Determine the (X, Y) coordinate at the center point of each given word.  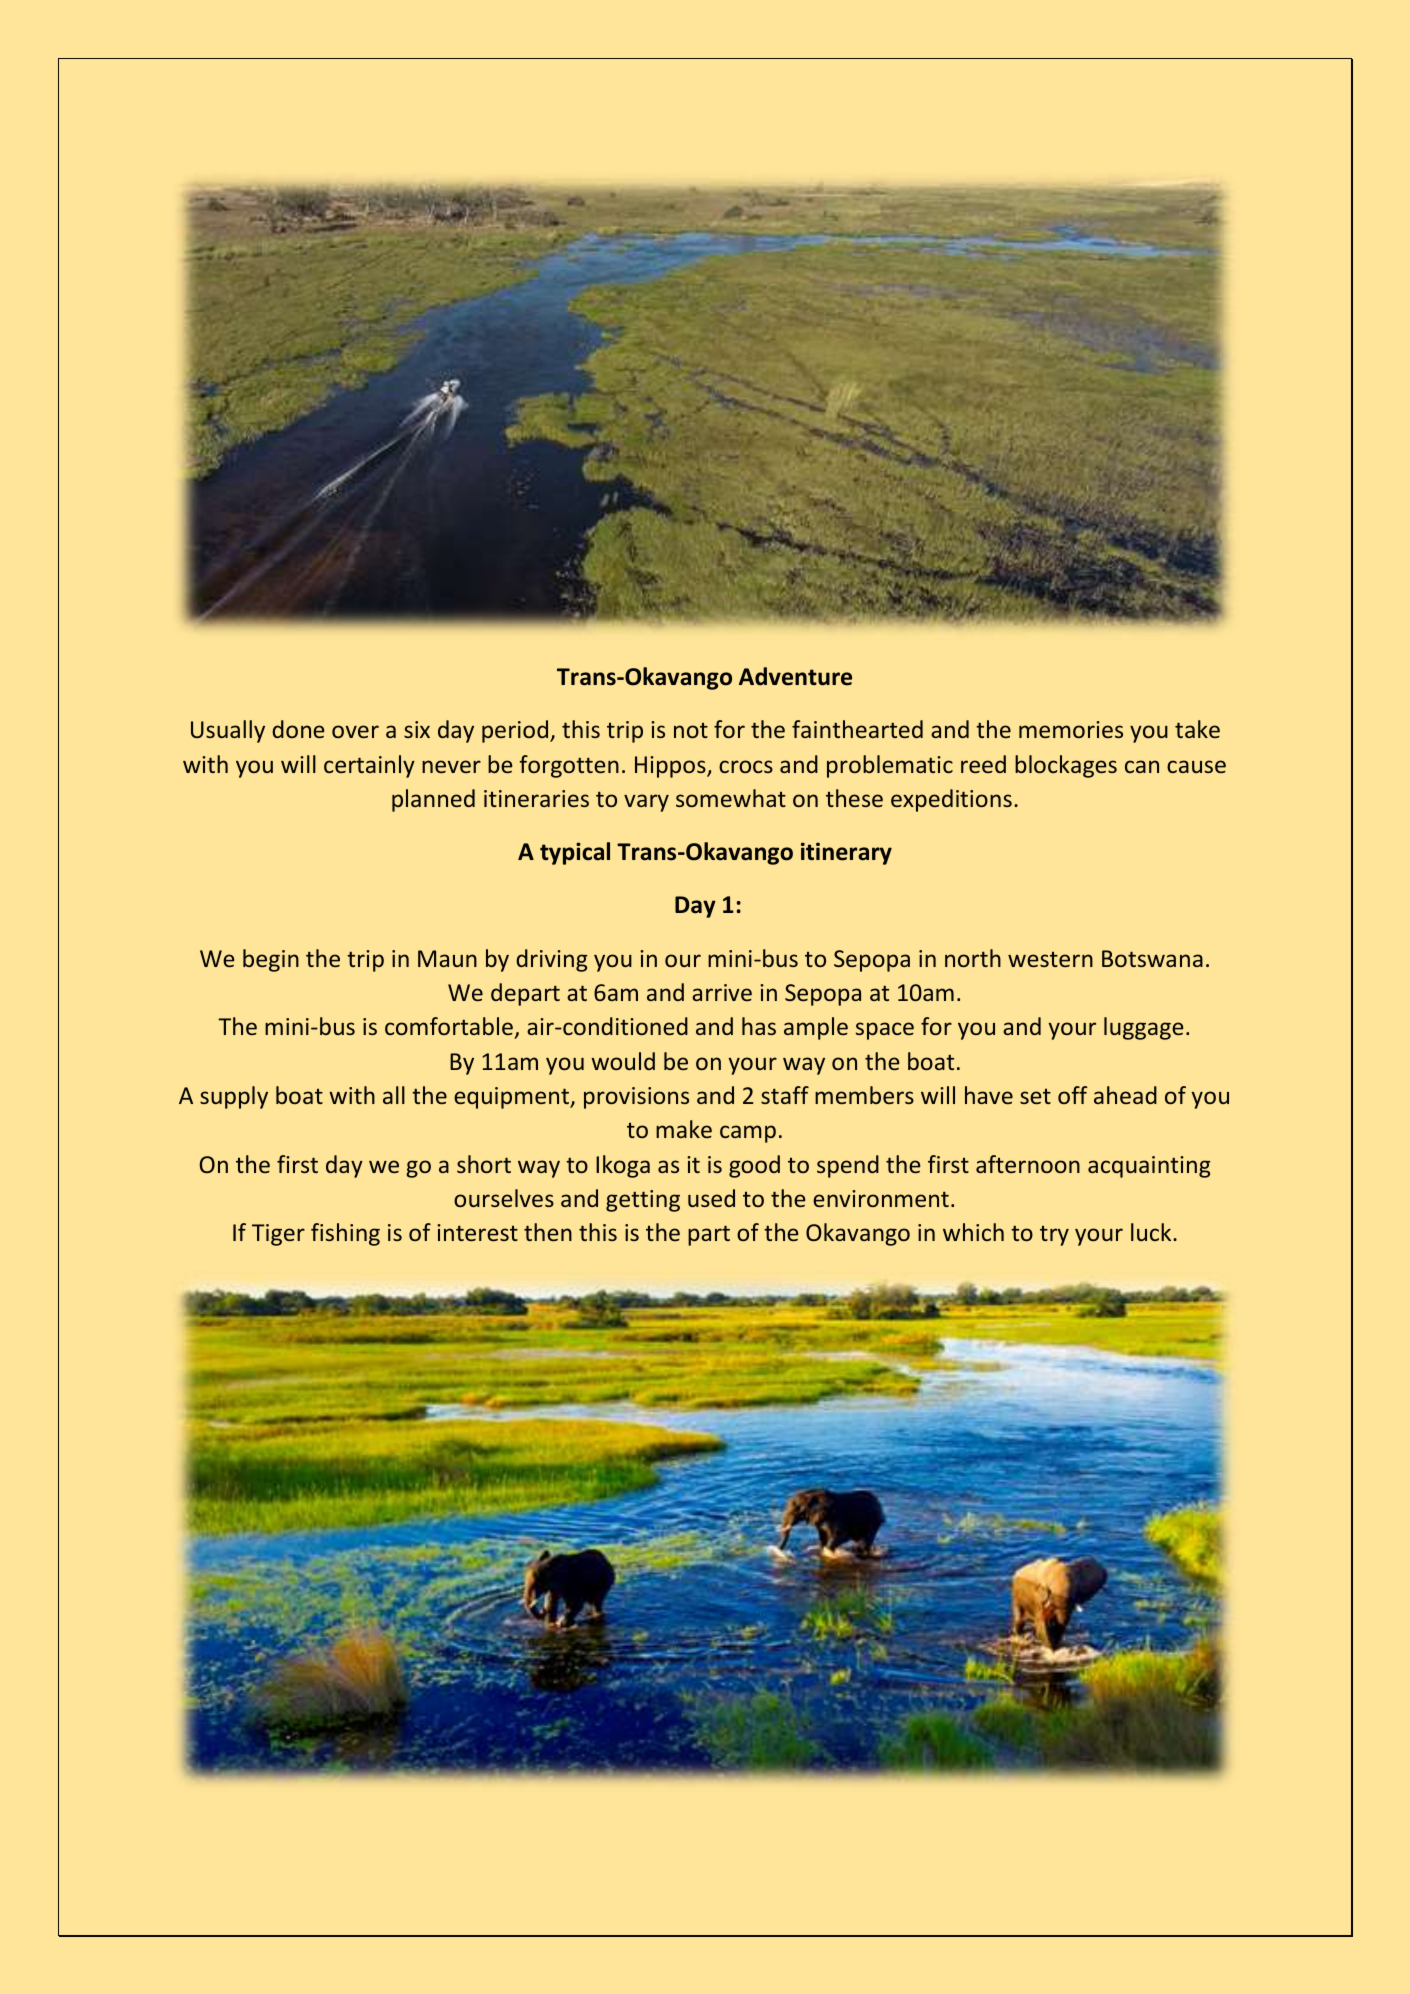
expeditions (951, 800)
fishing (345, 1234)
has (759, 1026)
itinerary (846, 853)
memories (1071, 729)
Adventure (795, 676)
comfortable (449, 1026)
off (1073, 1095)
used (711, 1198)
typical (575, 853)
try (1054, 1236)
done (298, 729)
